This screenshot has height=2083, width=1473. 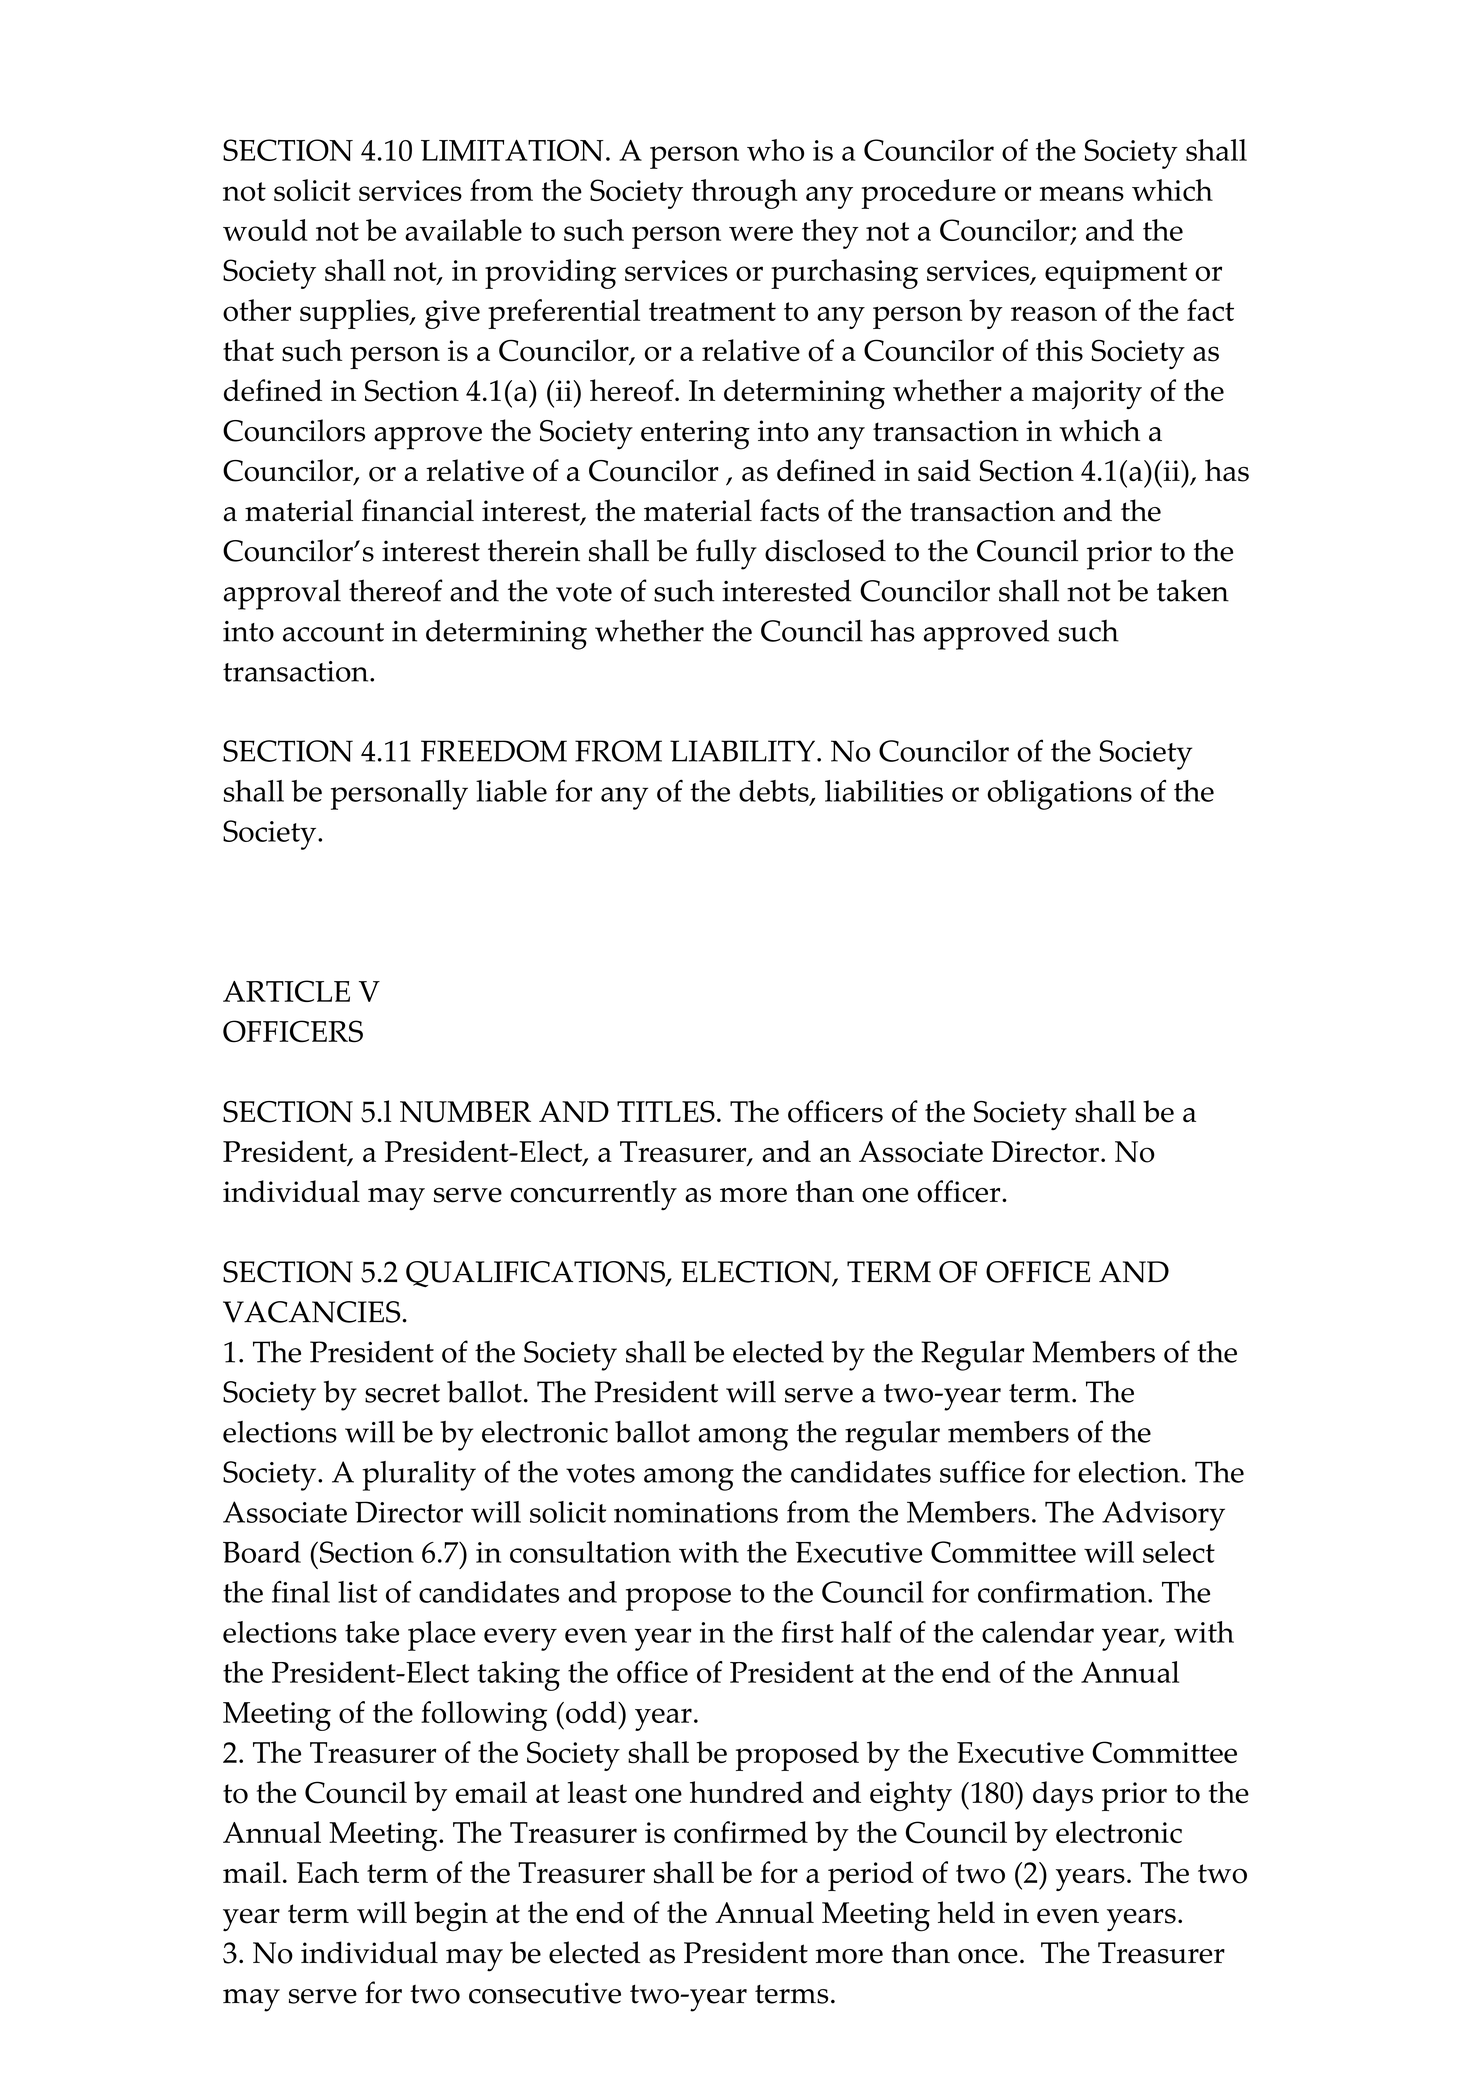 I want to click on through, so click(x=744, y=194).
